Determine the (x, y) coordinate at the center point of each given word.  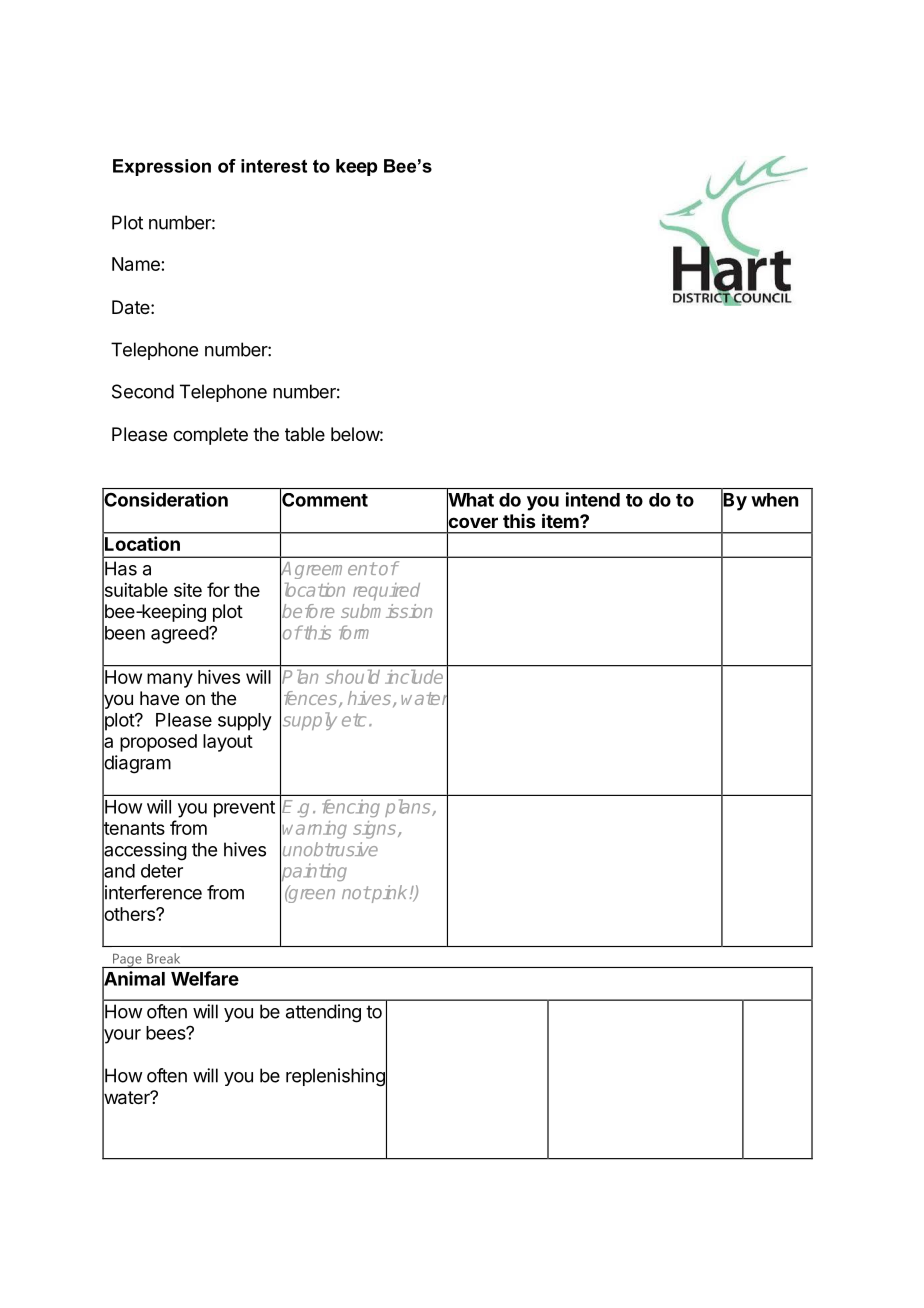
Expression (162, 167)
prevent (244, 809)
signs (374, 830)
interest (274, 166)
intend (593, 499)
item (561, 520)
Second (143, 391)
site (188, 590)
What (470, 500)
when (774, 500)
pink (388, 894)
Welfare (205, 978)
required (386, 592)
